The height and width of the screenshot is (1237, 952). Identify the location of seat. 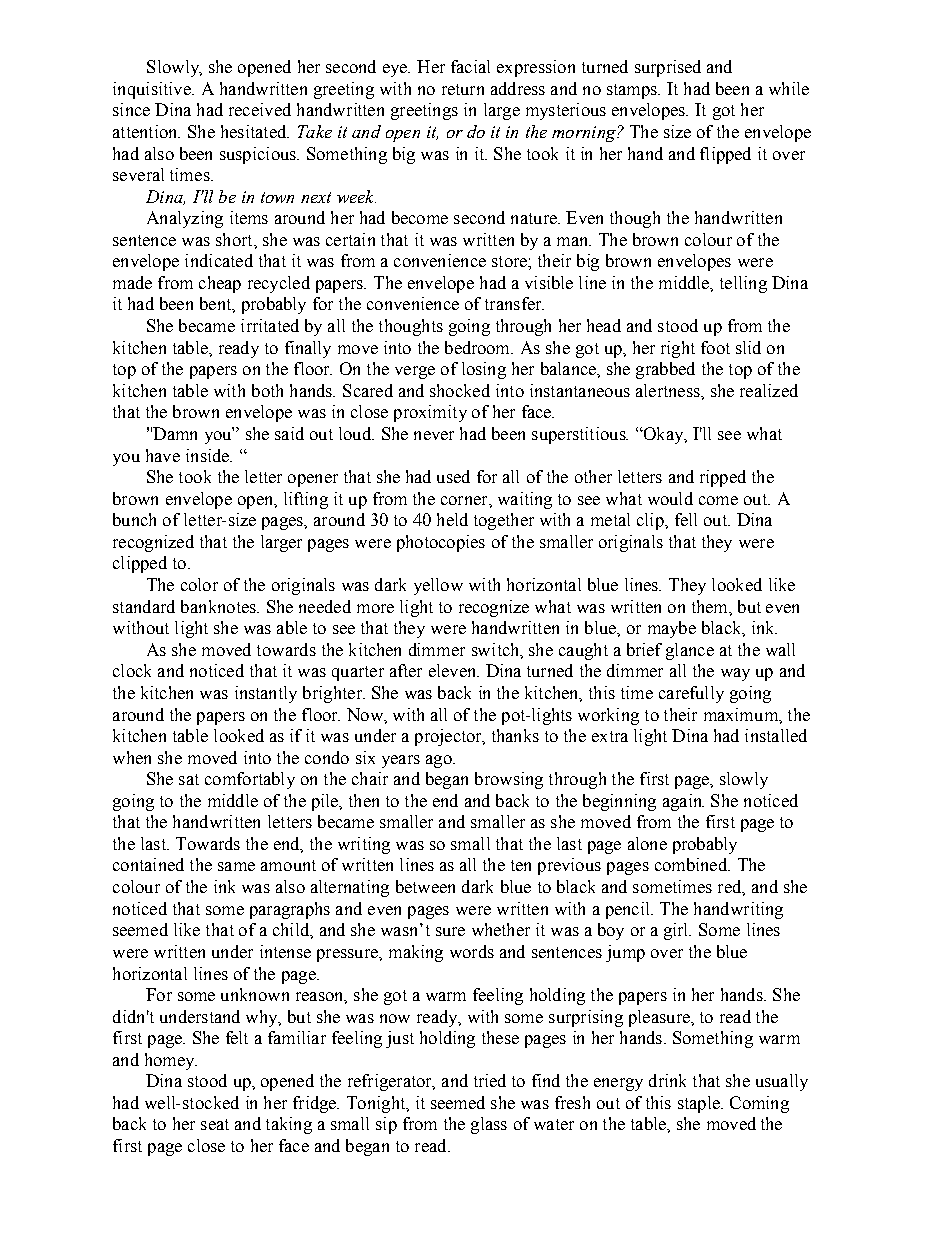
(215, 1124).
